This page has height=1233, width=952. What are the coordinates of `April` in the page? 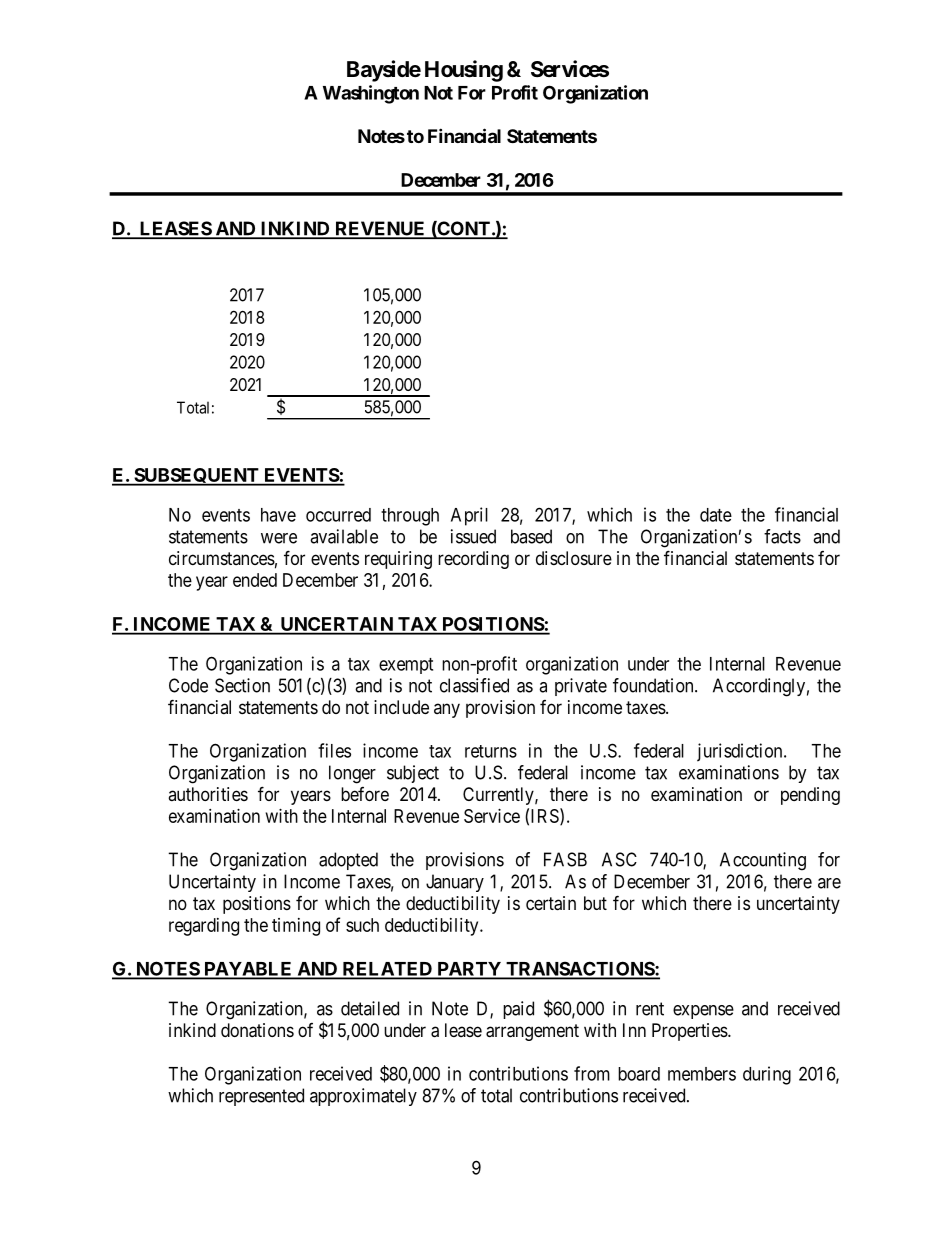 It's located at (469, 516).
